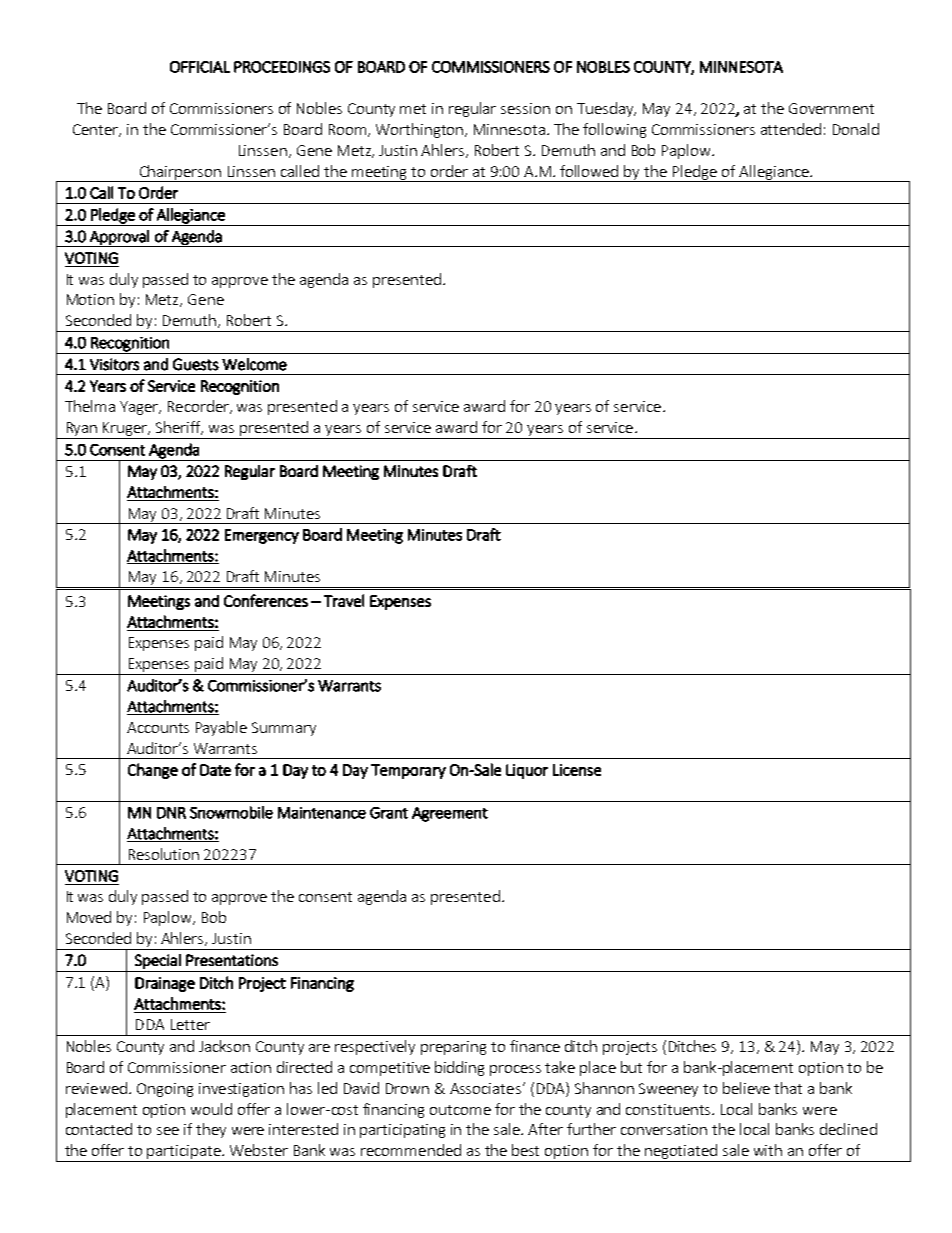 This document has width=952, height=1233. Describe the element at coordinates (200, 67) in the document. I see `OFFICIAL` at that location.
